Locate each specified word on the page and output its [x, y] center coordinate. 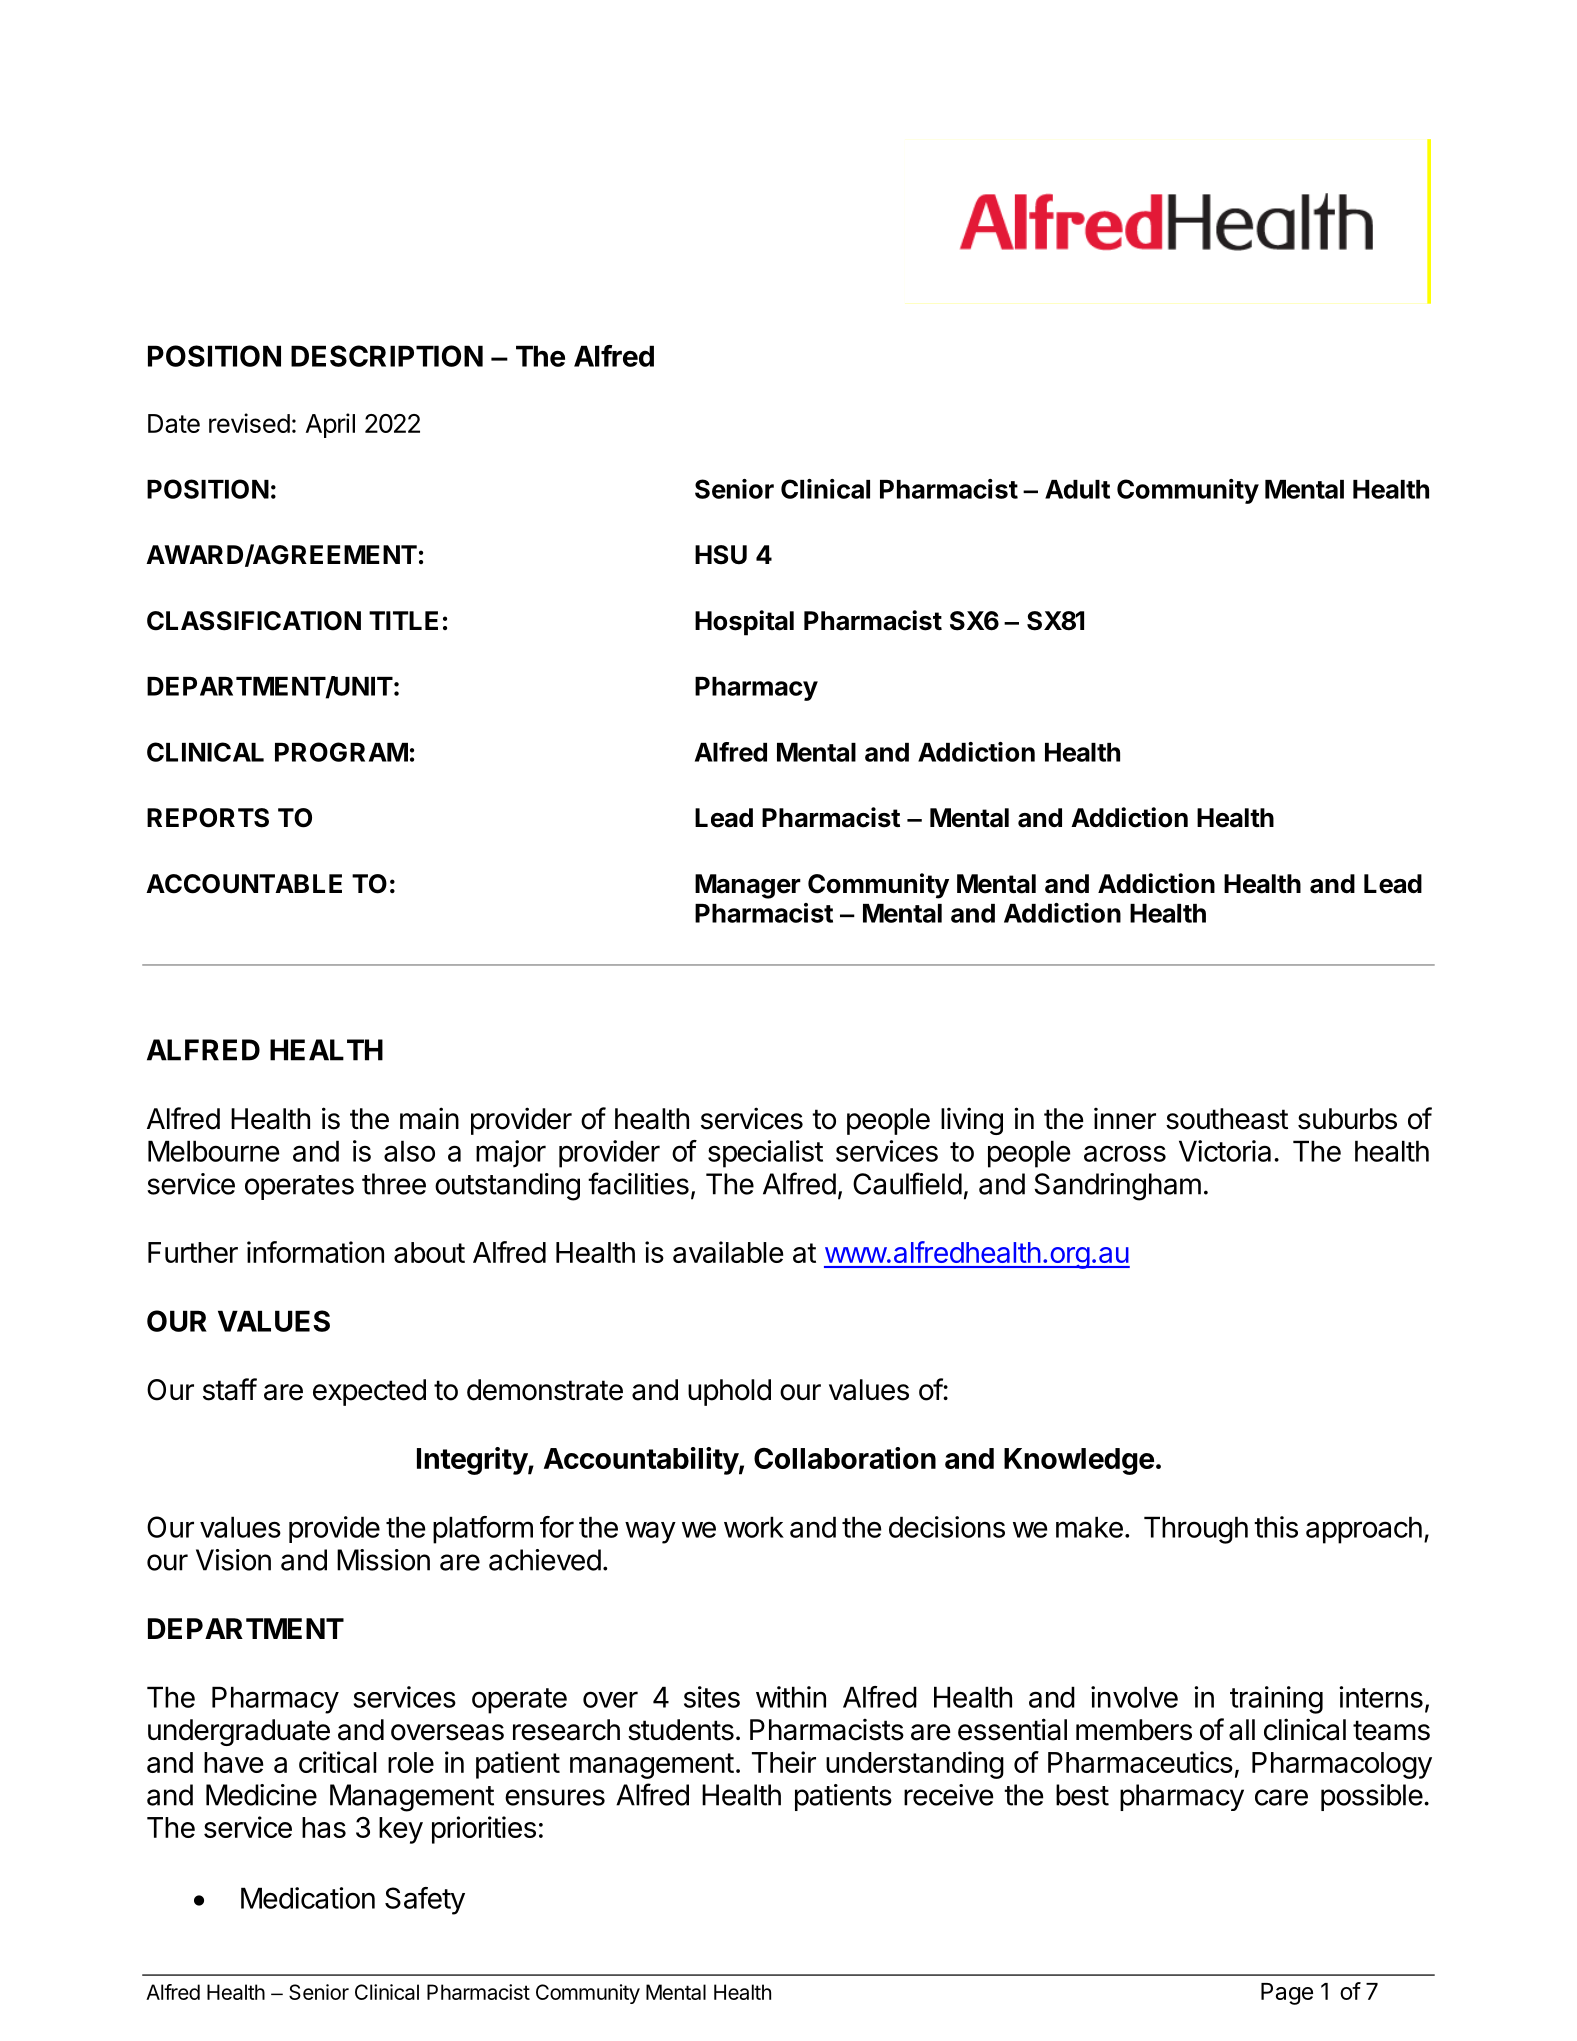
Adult [1077, 489]
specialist [765, 1154]
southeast [1227, 1119]
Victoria [1225, 1151]
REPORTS [208, 818]
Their [784, 1762]
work [754, 1527]
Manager [748, 886]
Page [1287, 1994]
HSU [721, 555]
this [1276, 1527]
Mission [383, 1560]
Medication [308, 1898]
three [394, 1184]
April [330, 425]
